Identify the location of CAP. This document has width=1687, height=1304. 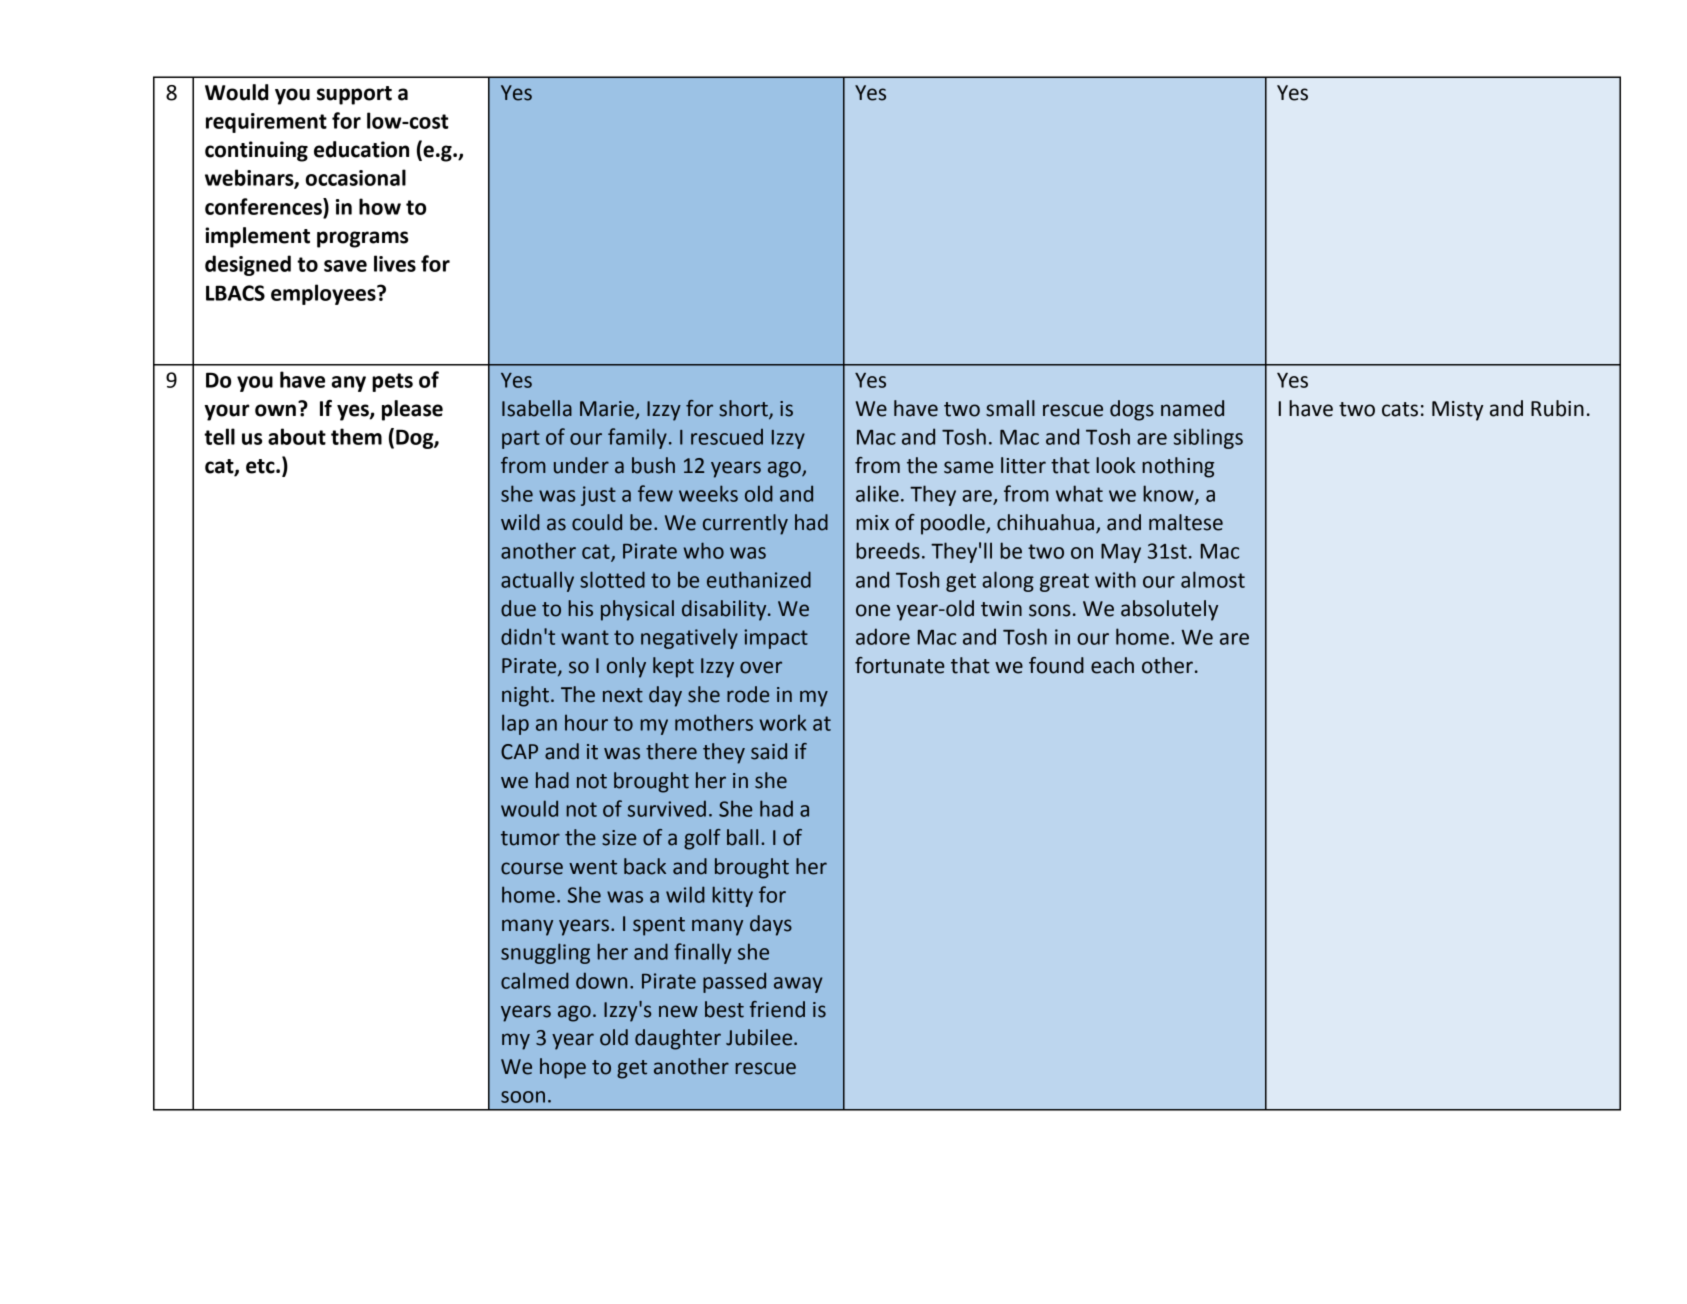
(519, 752).
